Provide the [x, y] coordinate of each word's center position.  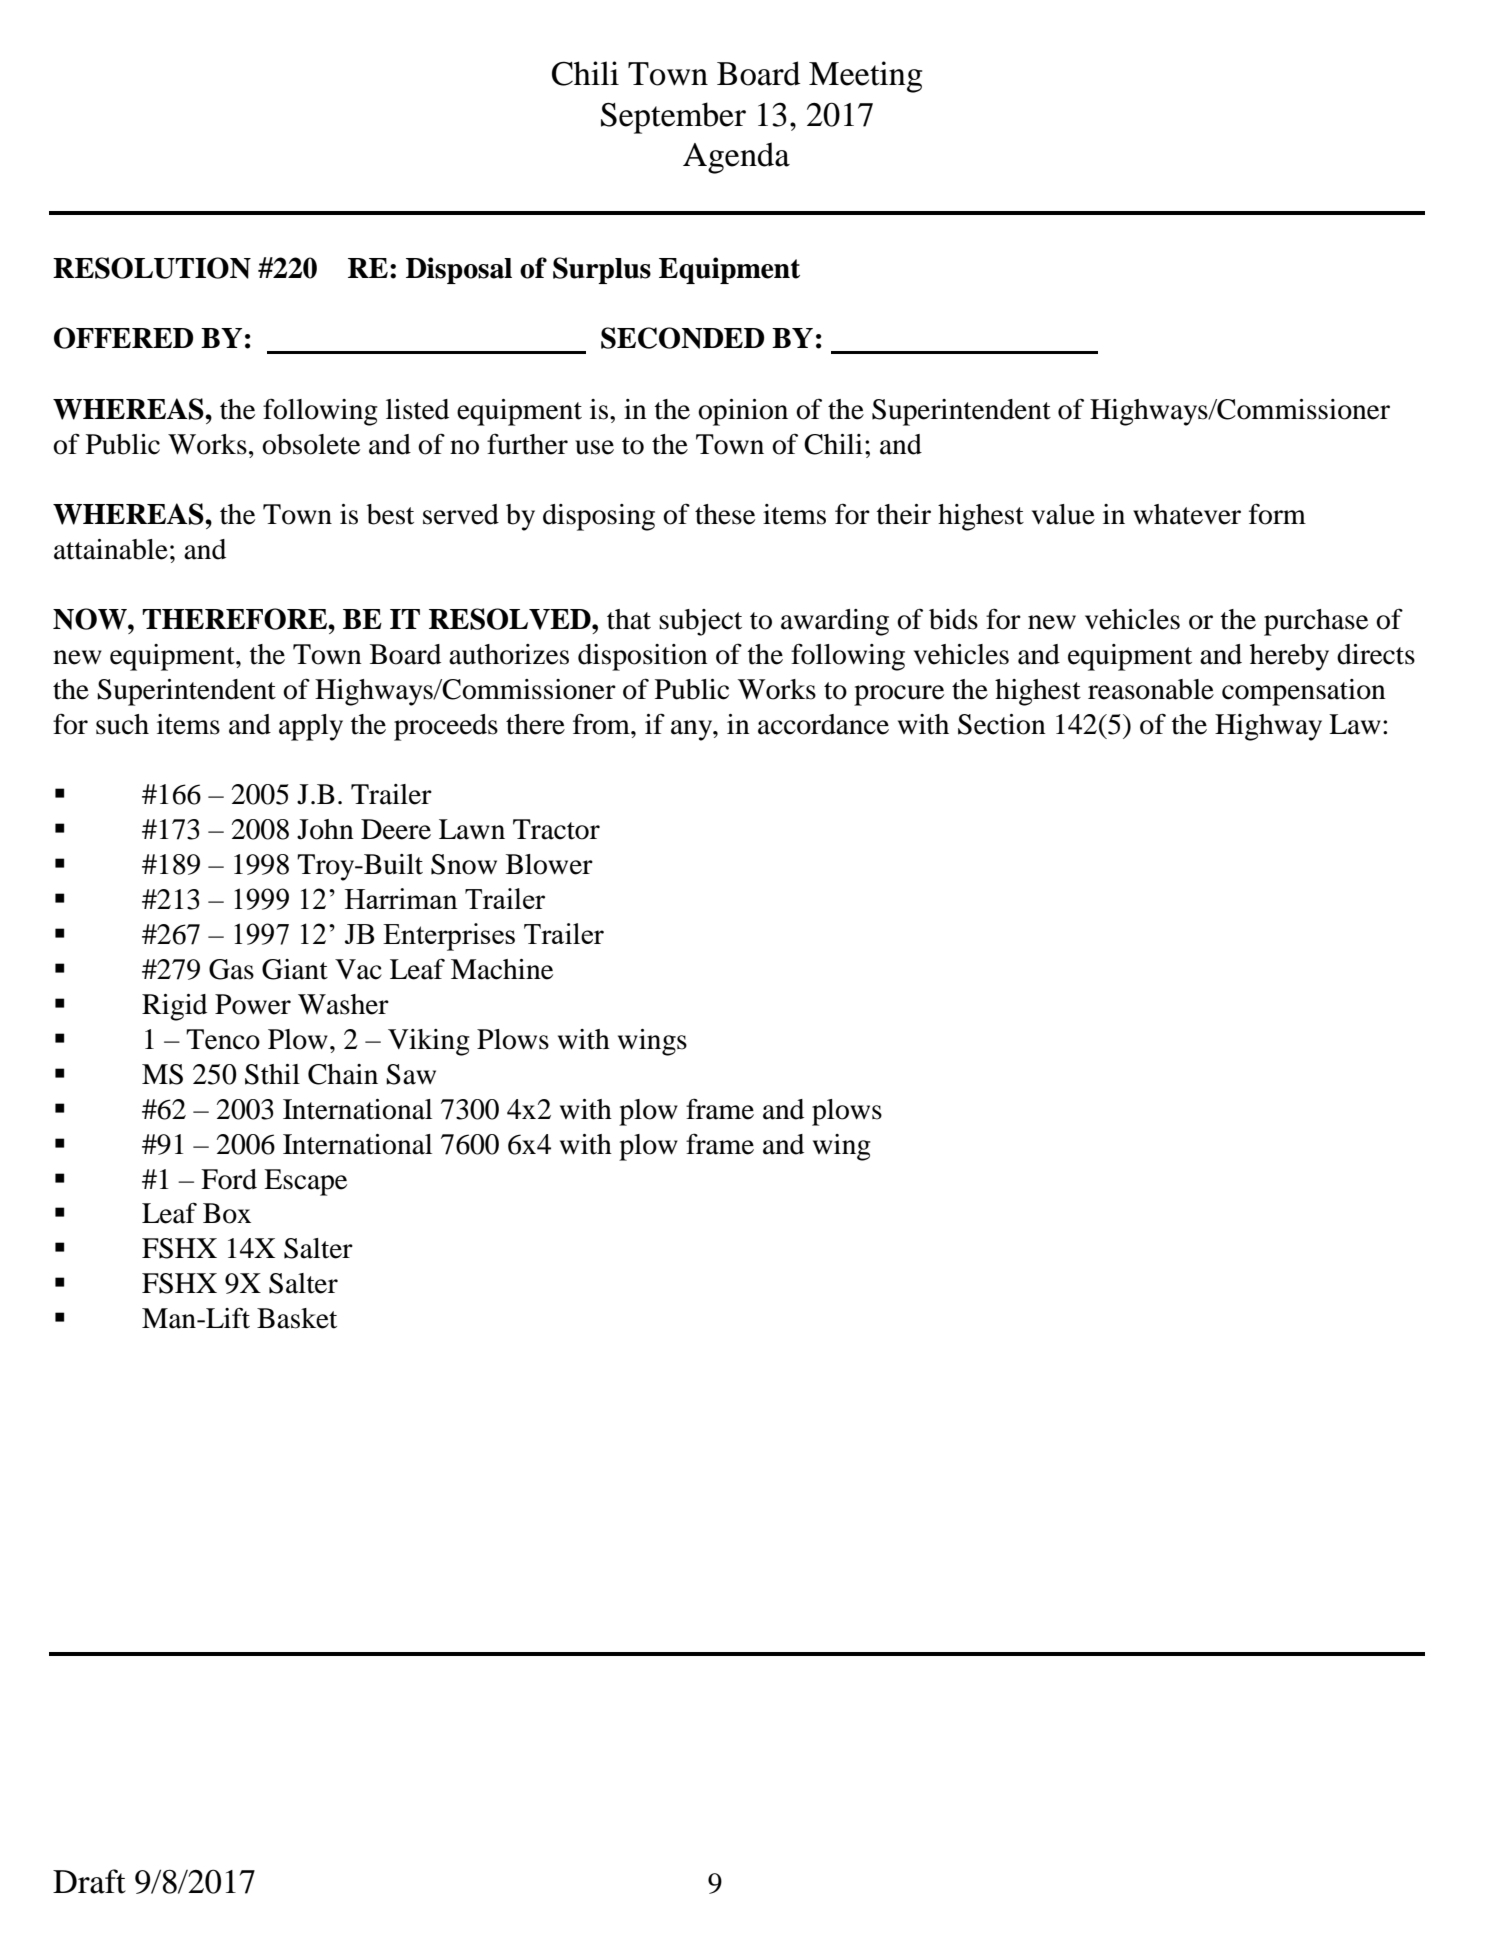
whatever [1187, 514]
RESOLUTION [152, 268]
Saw [411, 1074]
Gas [231, 969]
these [725, 514]
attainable [111, 549]
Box [227, 1213]
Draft [89, 1881]
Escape [305, 1182]
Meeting [865, 77]
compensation [1304, 692]
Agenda [736, 158]
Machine [502, 969]
